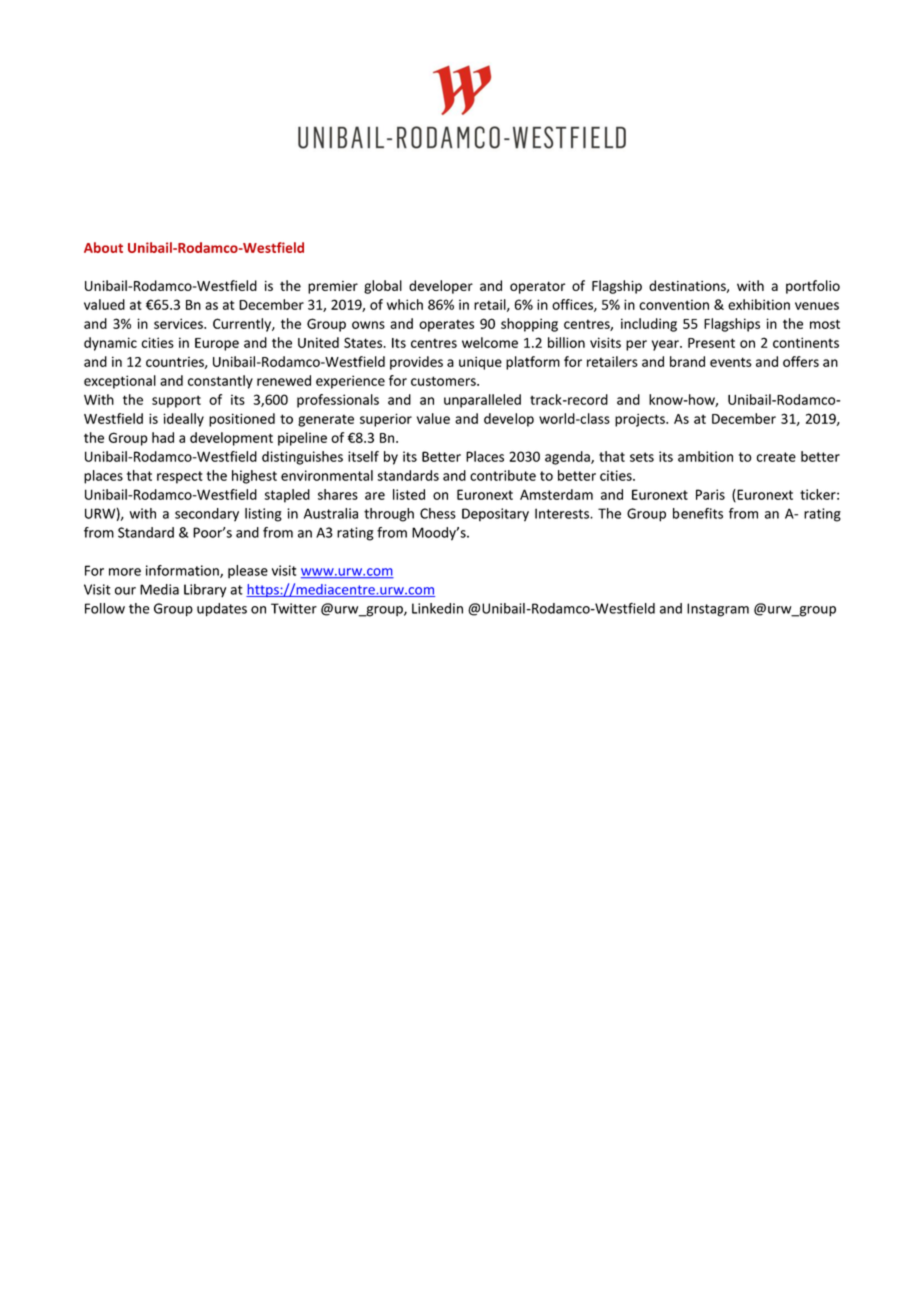  I want to click on projects, so click(641, 420).
